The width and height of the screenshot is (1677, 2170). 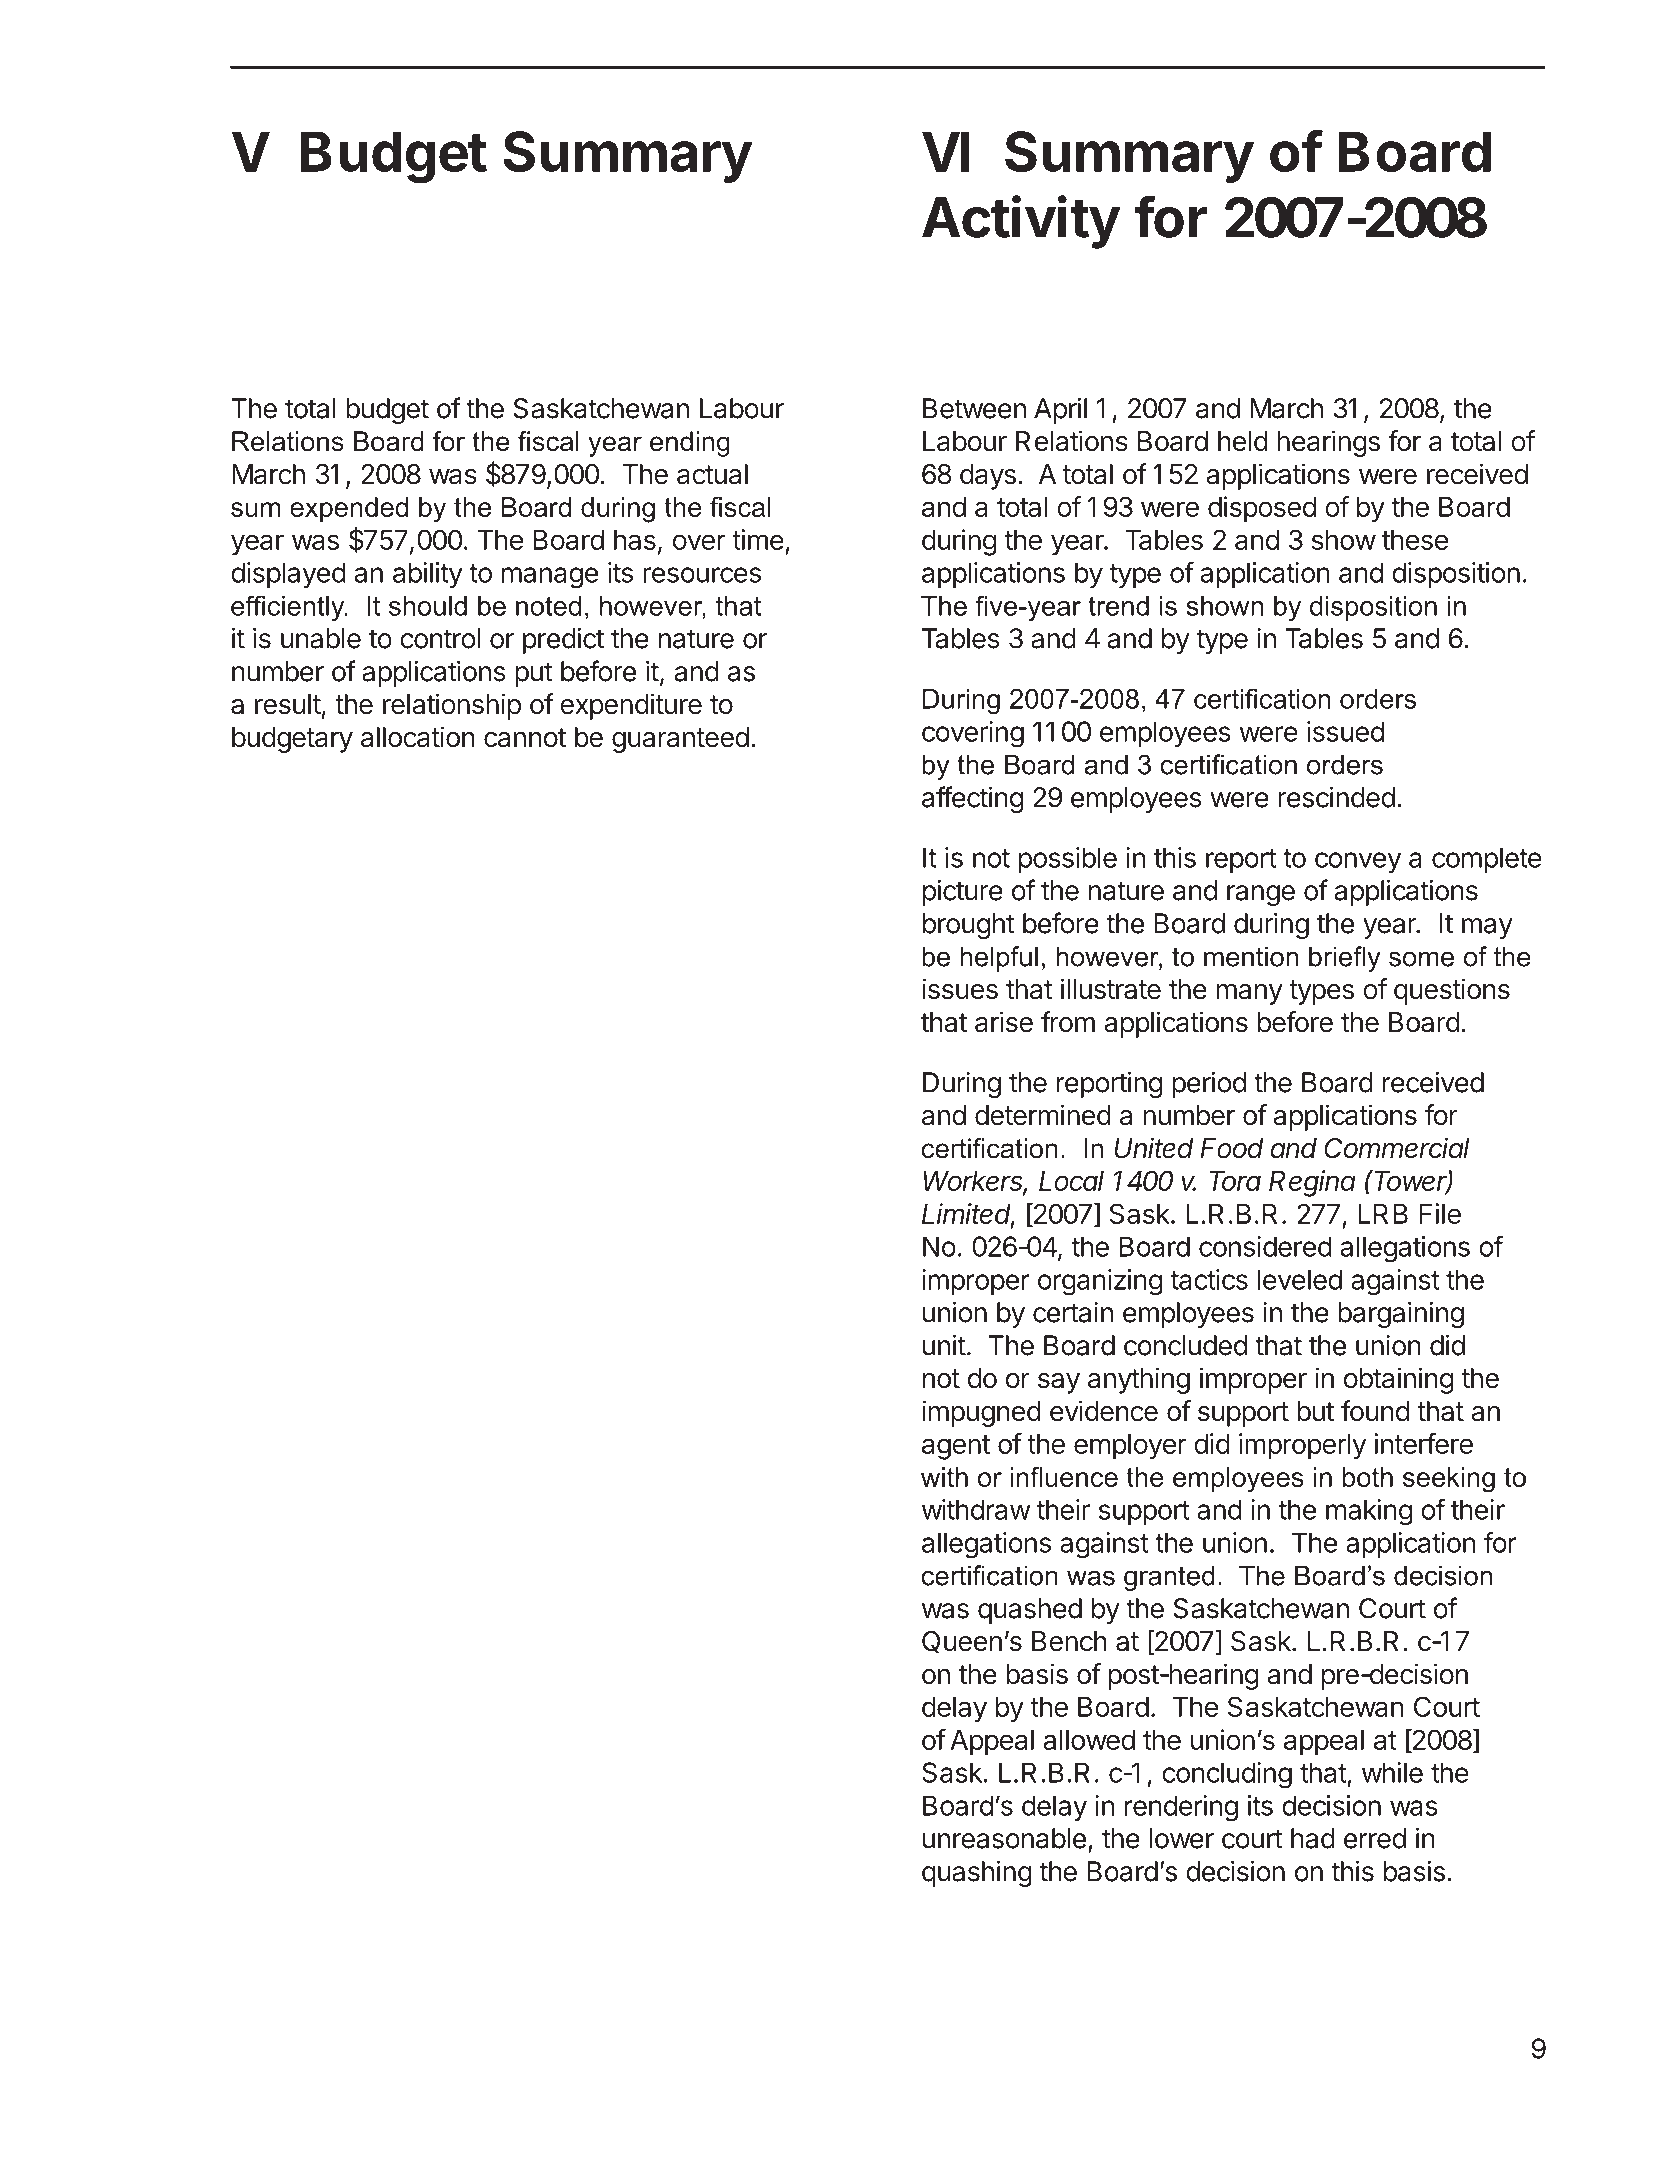 What do you see at coordinates (960, 989) in the screenshot?
I see `issues` at bounding box center [960, 989].
